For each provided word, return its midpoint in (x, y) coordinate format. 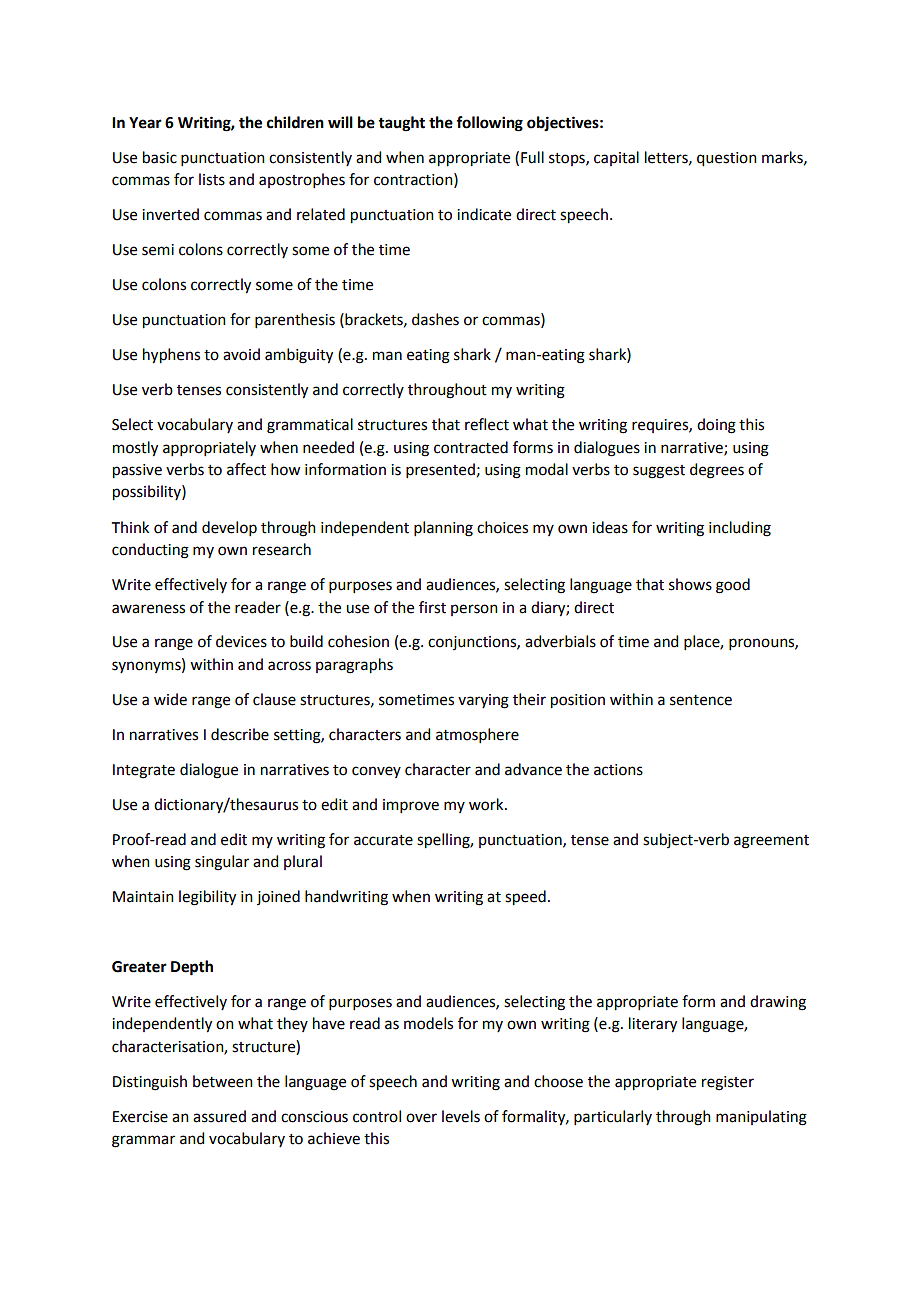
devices (241, 641)
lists (212, 179)
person (474, 610)
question (727, 159)
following (489, 124)
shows (690, 584)
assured (219, 1116)
